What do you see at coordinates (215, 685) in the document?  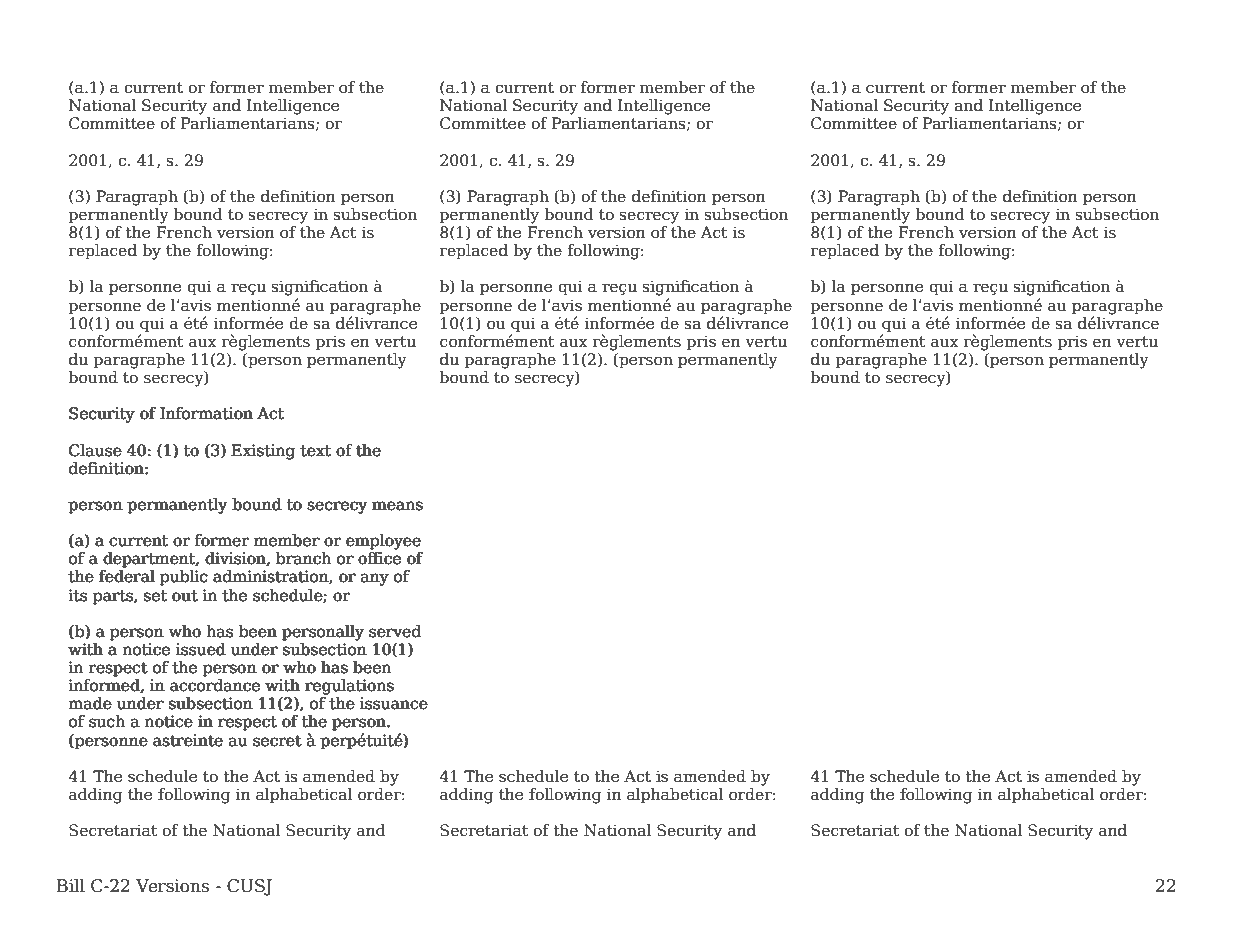 I see `accordance` at bounding box center [215, 685].
